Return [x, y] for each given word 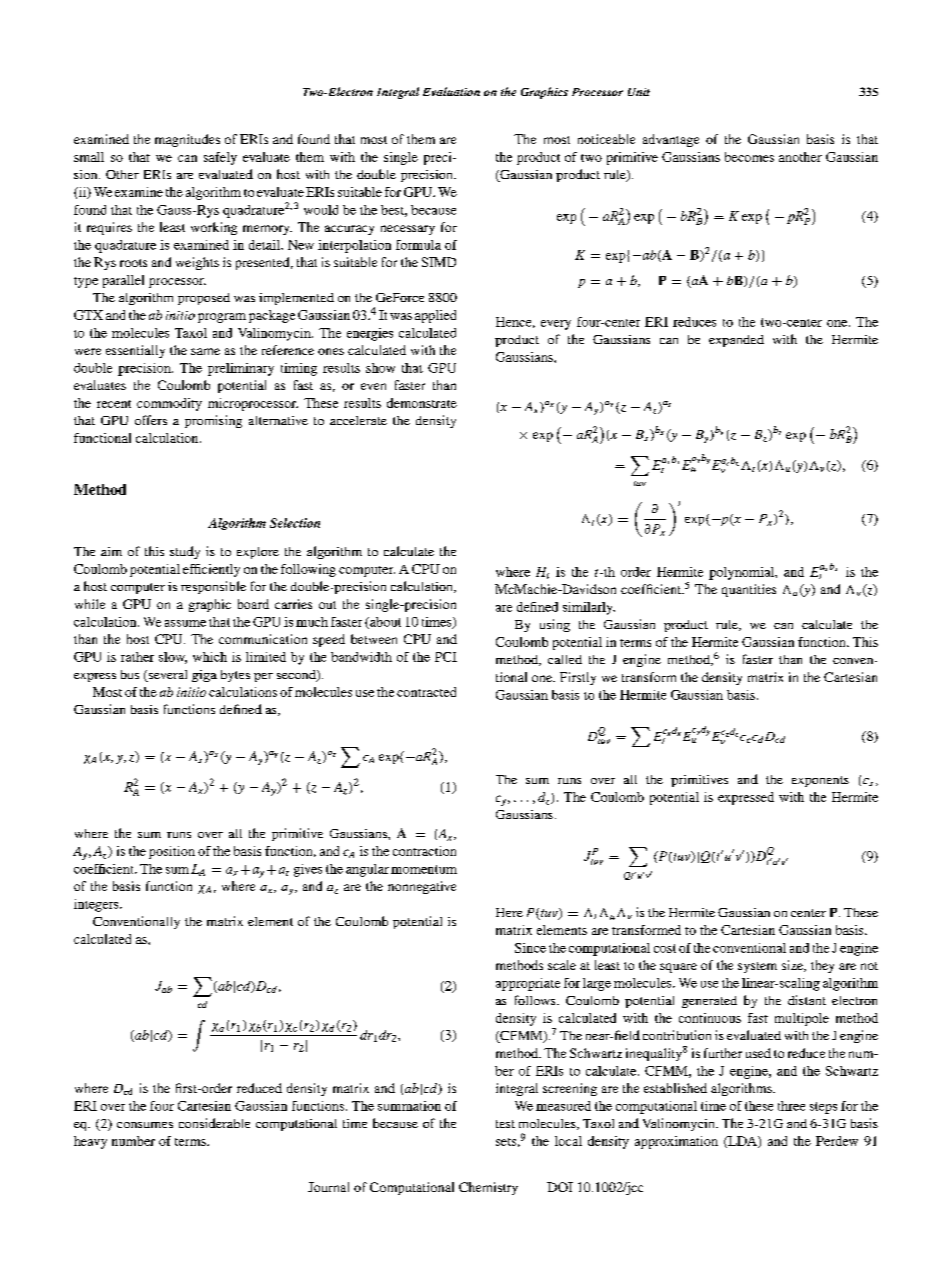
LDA [742, 1142]
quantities [749, 590]
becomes [749, 157]
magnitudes [187, 140]
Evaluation [451, 91]
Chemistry [488, 1188]
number [133, 1141]
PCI [446, 657]
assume [185, 623]
